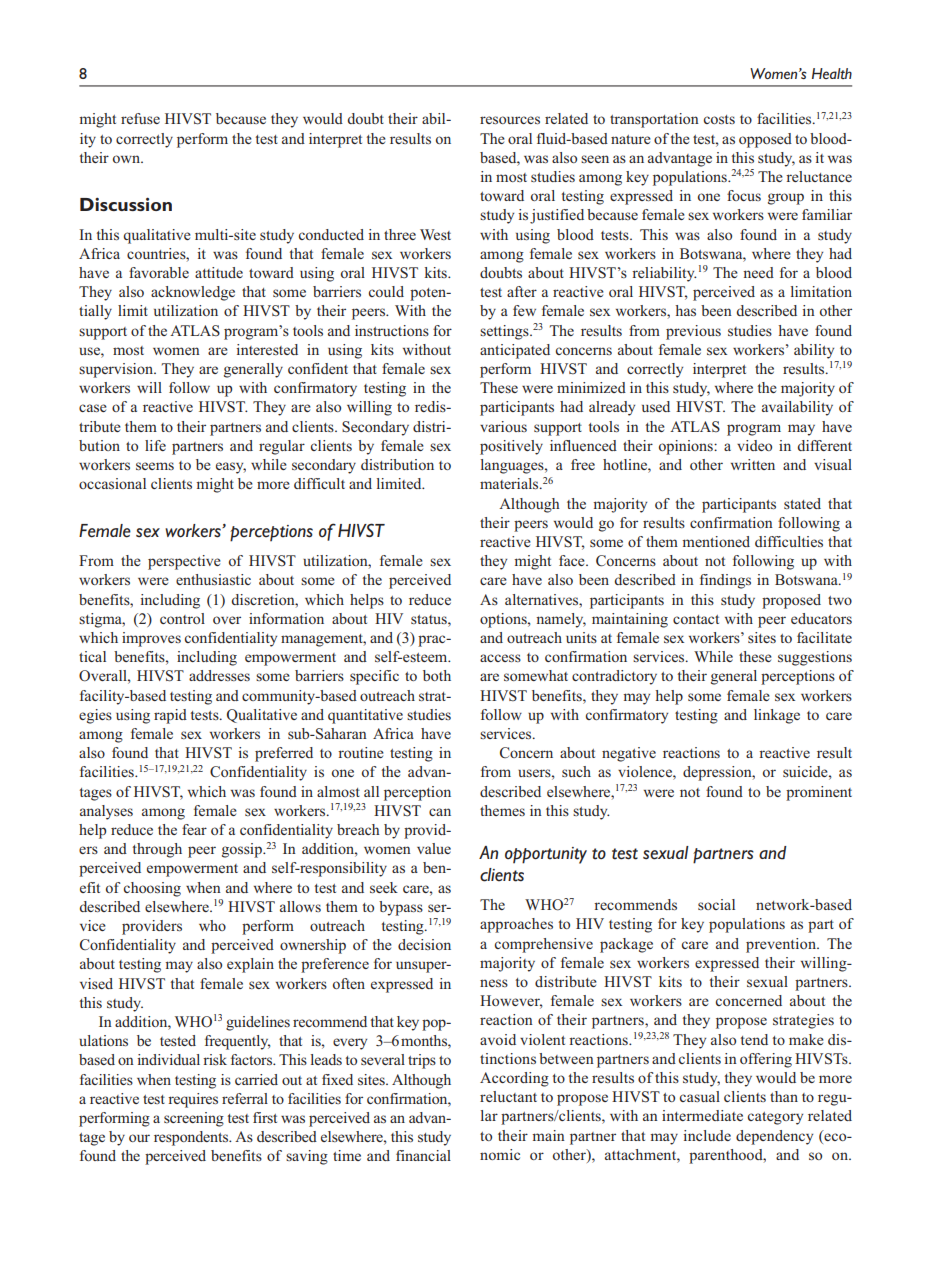 The image size is (952, 1270). What do you see at coordinates (719, 119) in the page?
I see `costs` at bounding box center [719, 119].
